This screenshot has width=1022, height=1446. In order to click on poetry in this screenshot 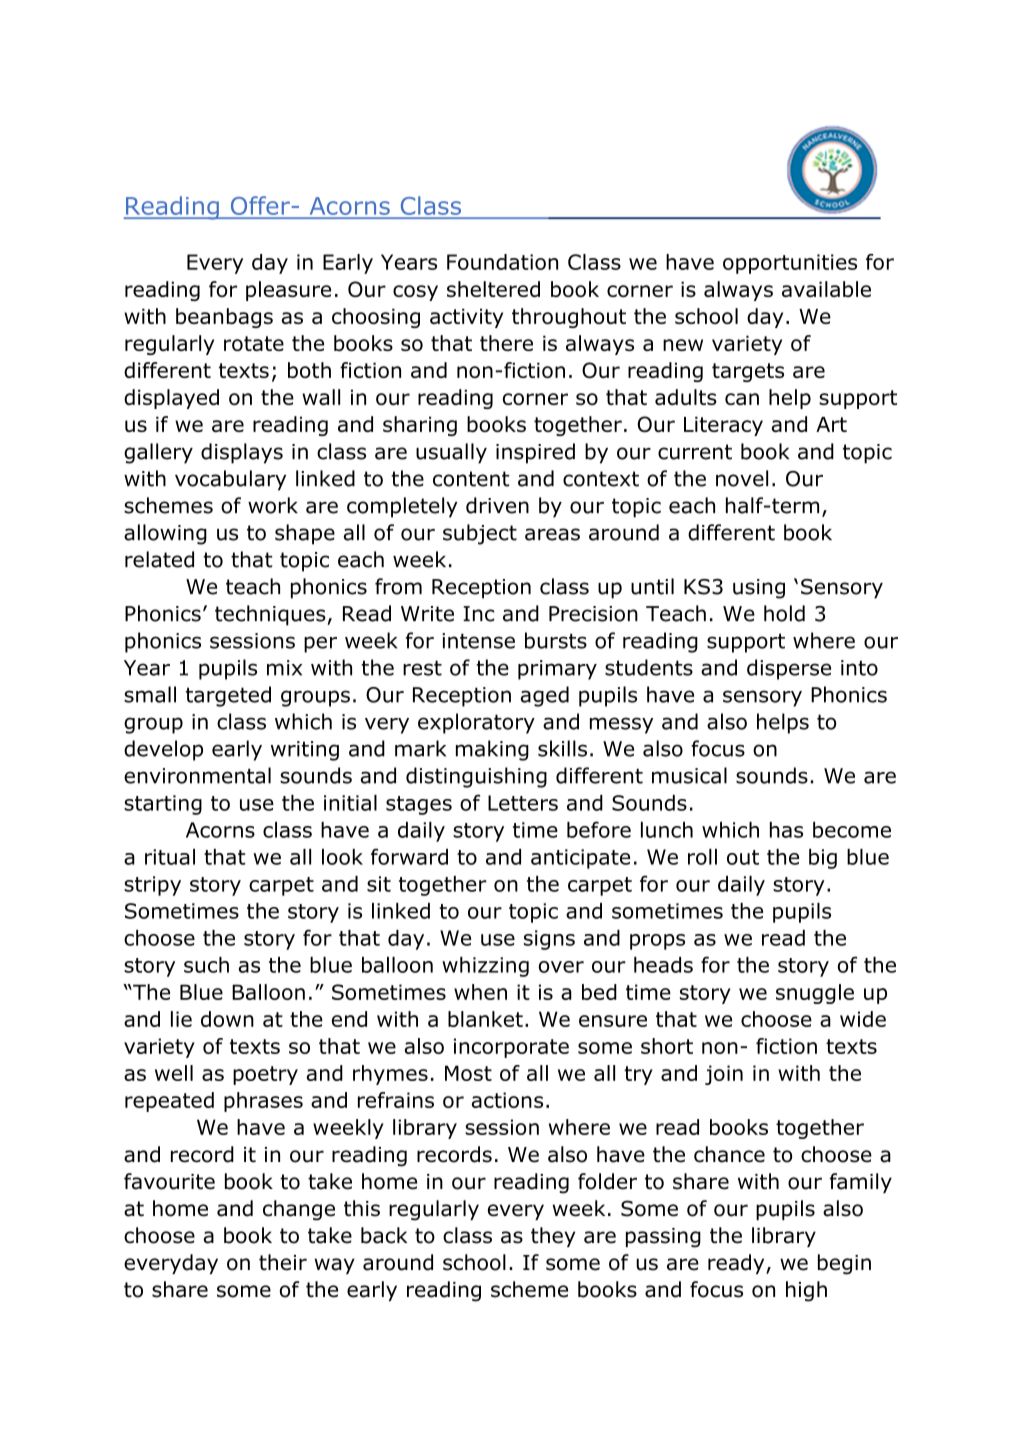, I will do `click(265, 1075)`.
